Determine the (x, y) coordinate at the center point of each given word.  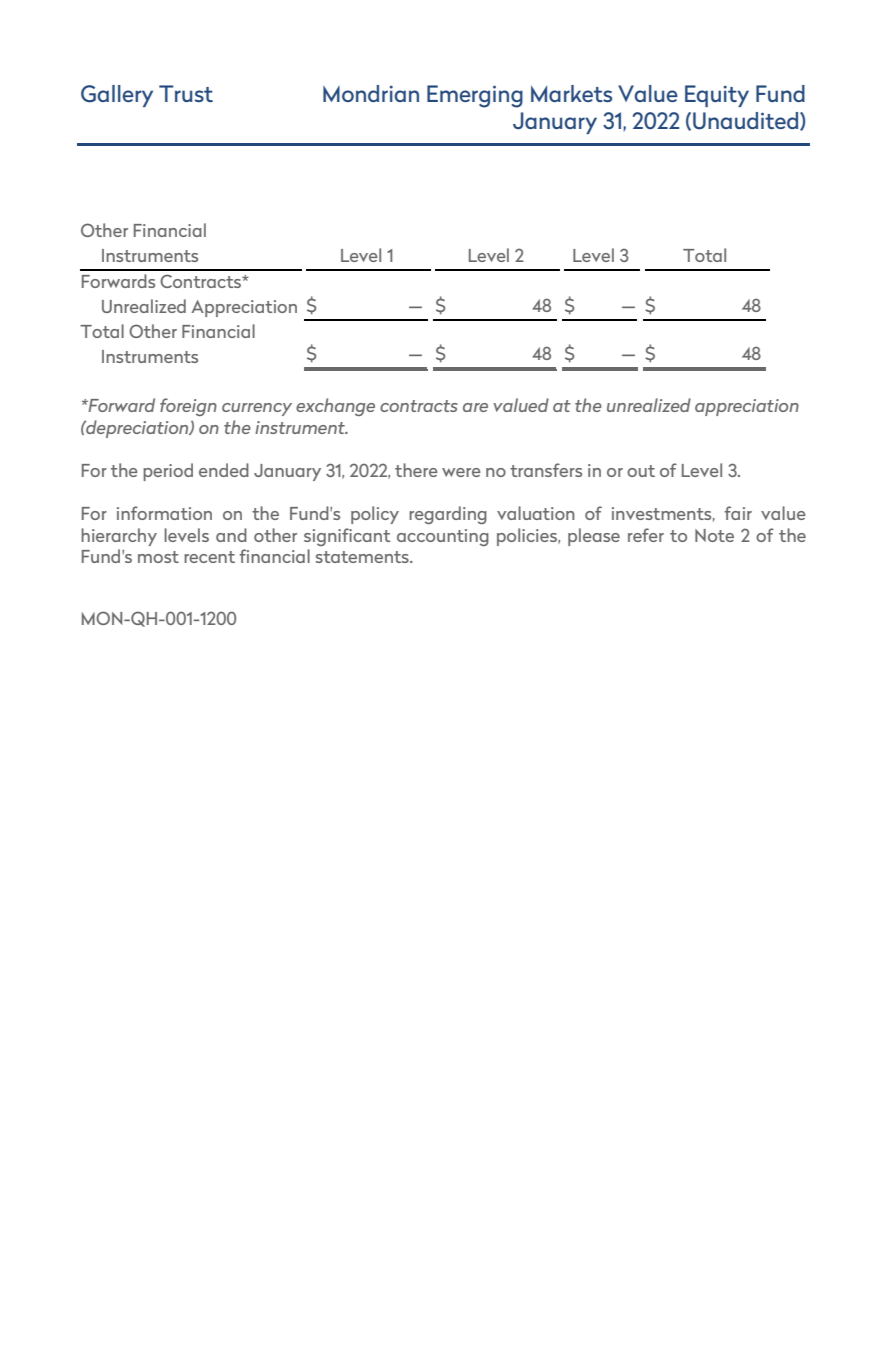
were (461, 472)
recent (209, 557)
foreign (188, 407)
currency (257, 409)
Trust (186, 93)
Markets (571, 93)
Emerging (475, 96)
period (168, 472)
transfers (546, 470)
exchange (335, 407)
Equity (717, 96)
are (475, 407)
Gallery (117, 96)
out (641, 471)
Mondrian (371, 93)
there (416, 470)
